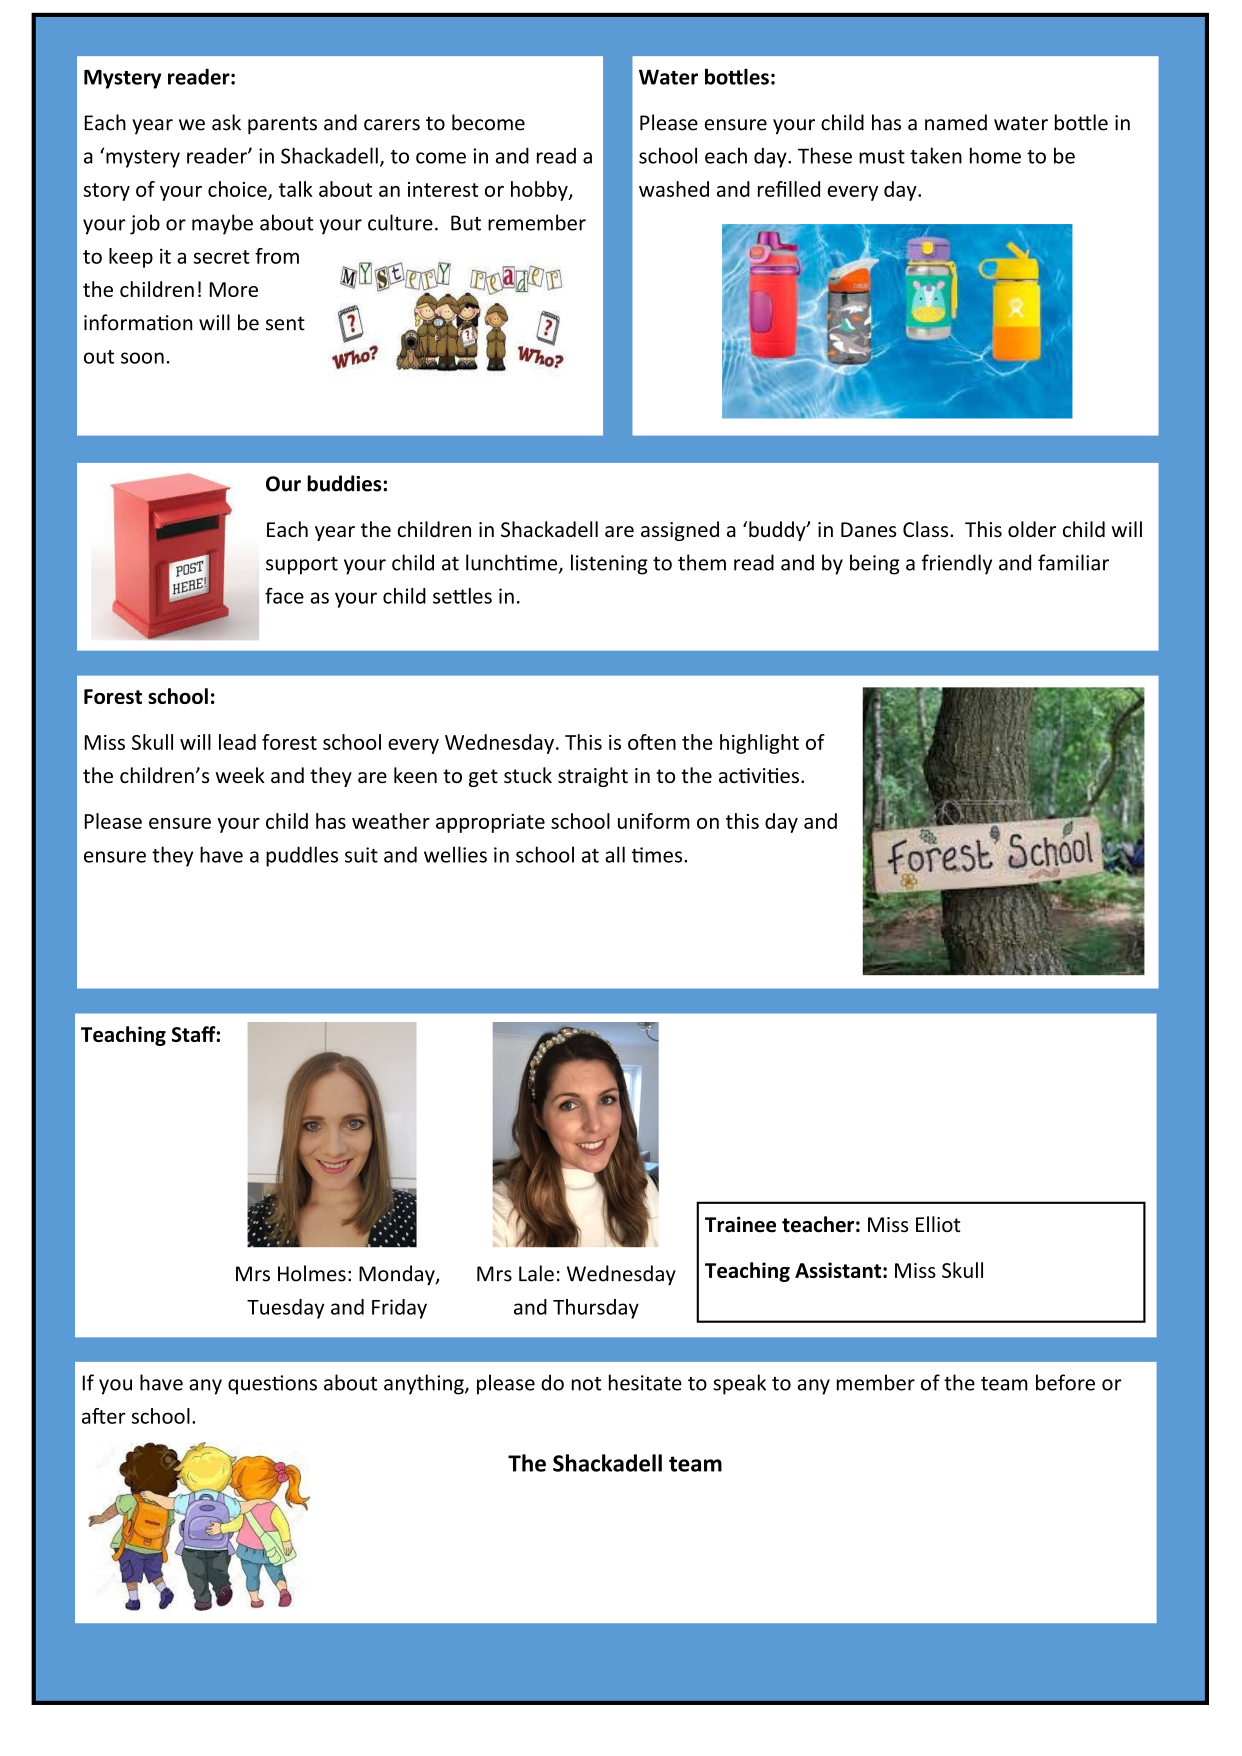  I want to click on hobby, so click(540, 191).
